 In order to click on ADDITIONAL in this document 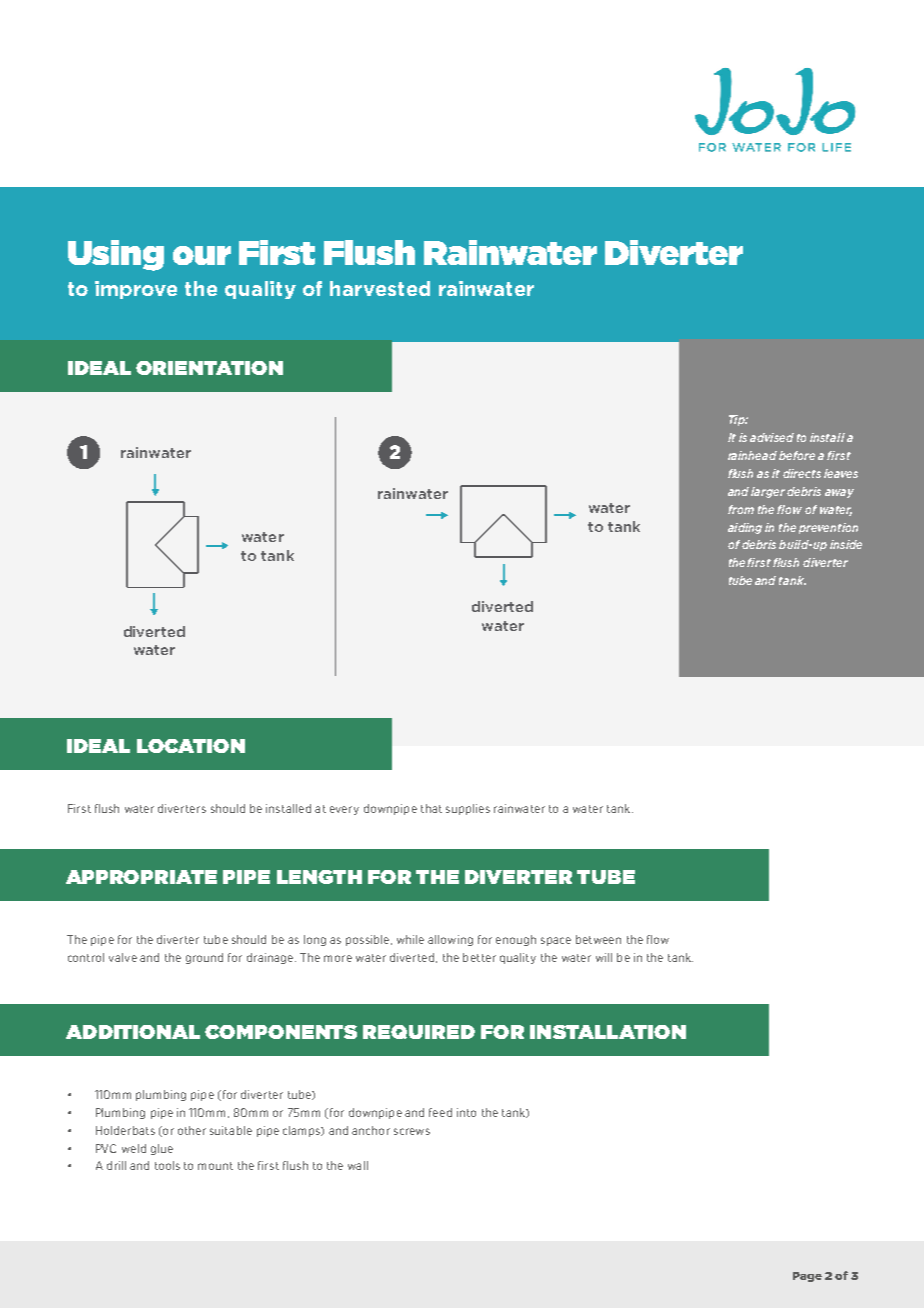, I will do `click(133, 1032)`.
